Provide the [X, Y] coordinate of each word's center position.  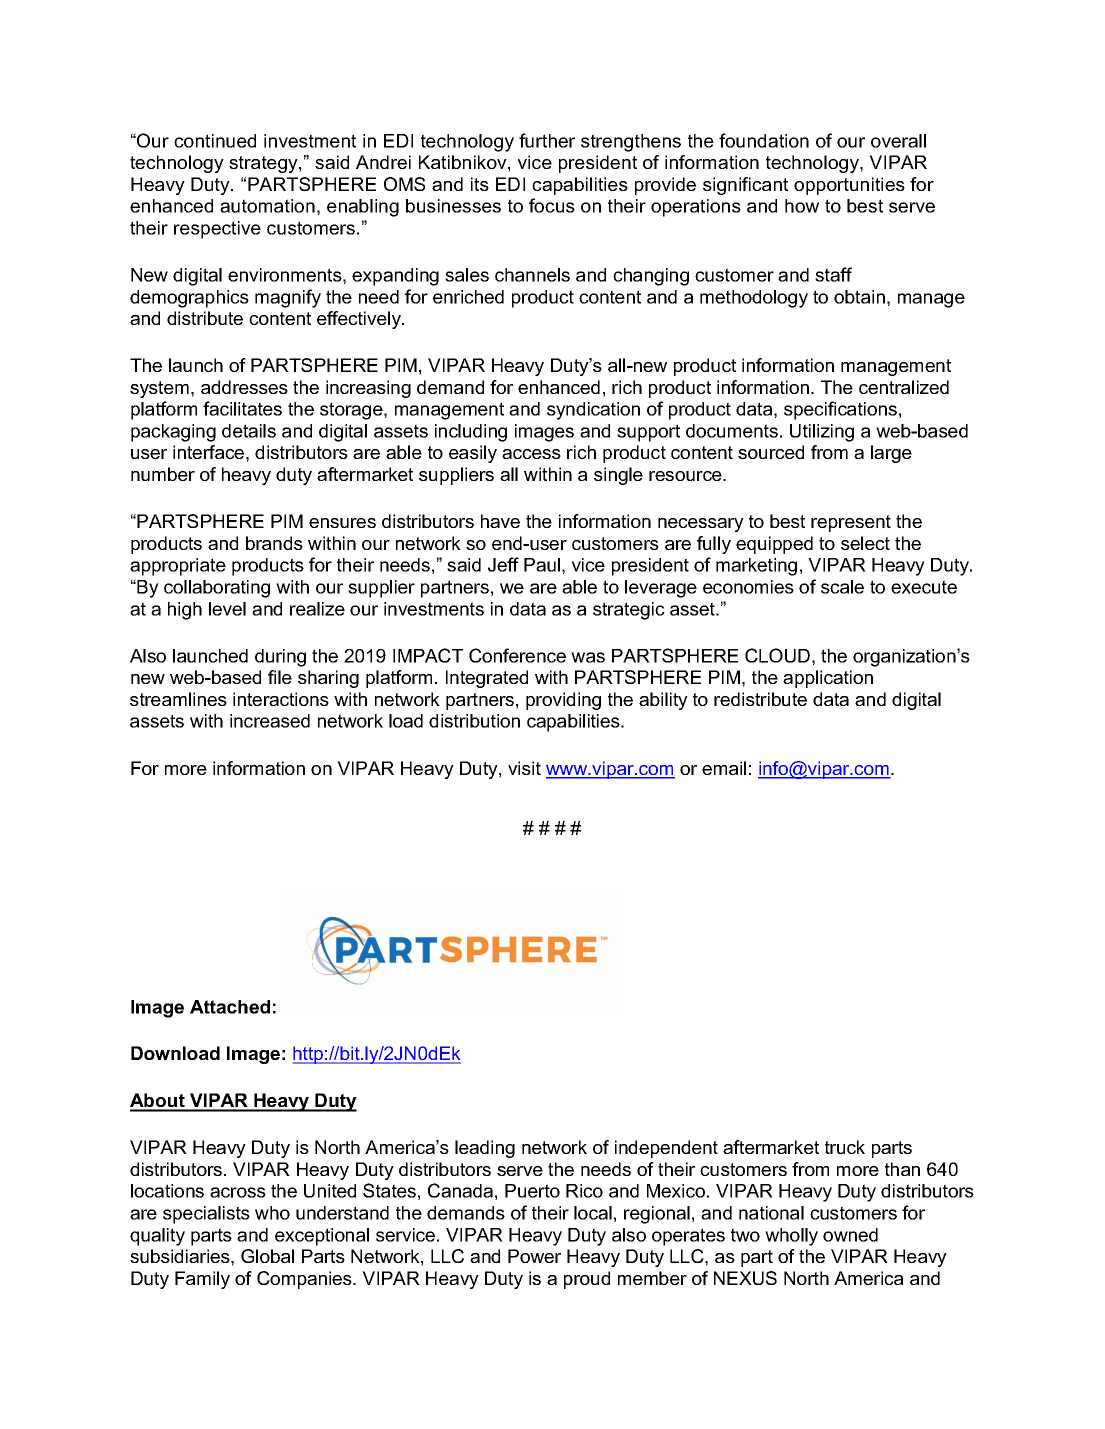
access [531, 454]
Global [267, 1256]
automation [267, 206]
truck [845, 1147]
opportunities [849, 186]
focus [552, 205]
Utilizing [822, 433]
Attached [230, 1007]
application [828, 679]
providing [563, 701]
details [249, 431]
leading [485, 1149]
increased [270, 721]
